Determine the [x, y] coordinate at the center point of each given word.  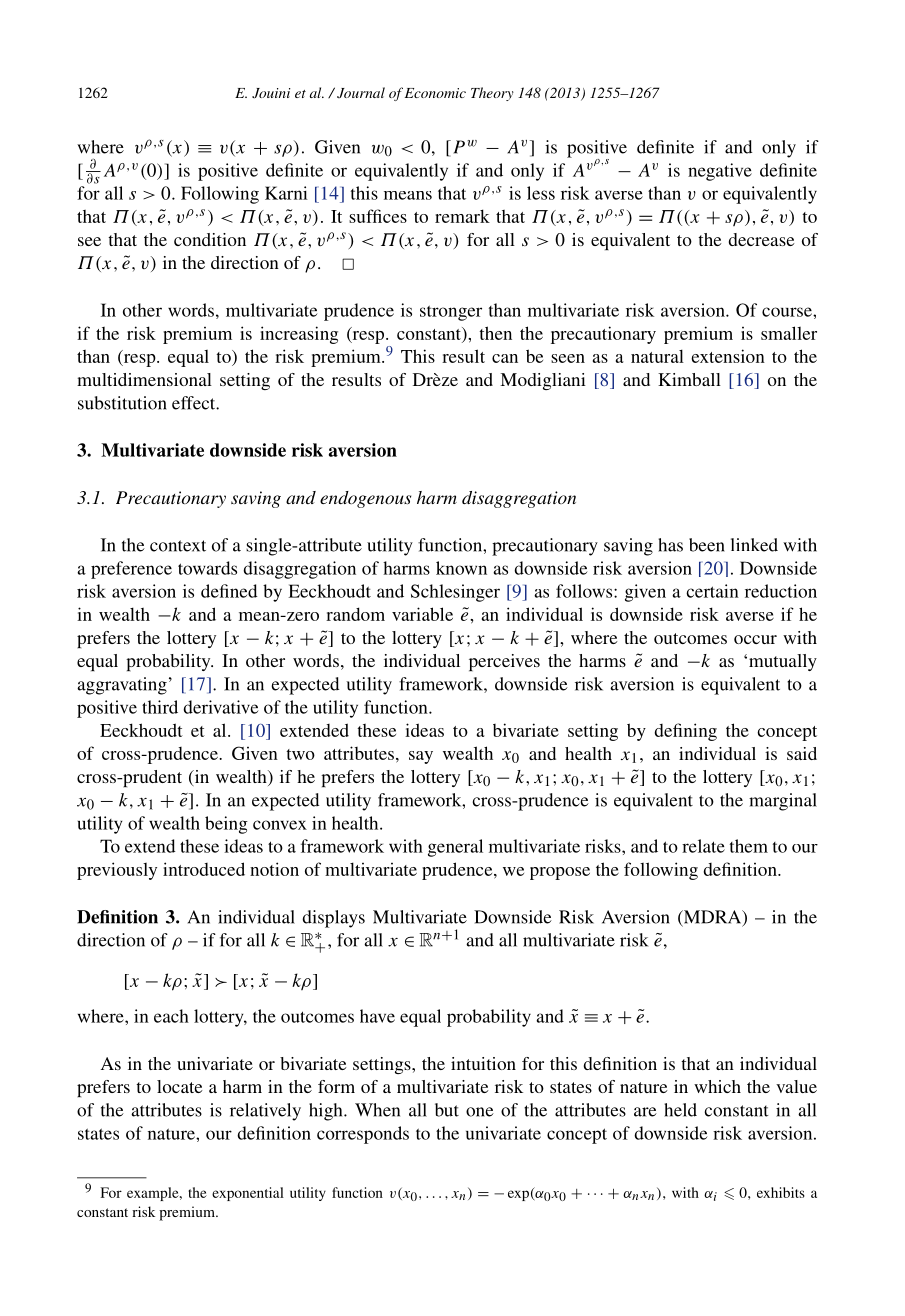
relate [703, 846]
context [178, 546]
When [377, 1110]
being [226, 825]
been [707, 545]
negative [720, 172]
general [455, 848]
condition [210, 239]
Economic [435, 93]
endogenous [365, 499]
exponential [248, 1194]
